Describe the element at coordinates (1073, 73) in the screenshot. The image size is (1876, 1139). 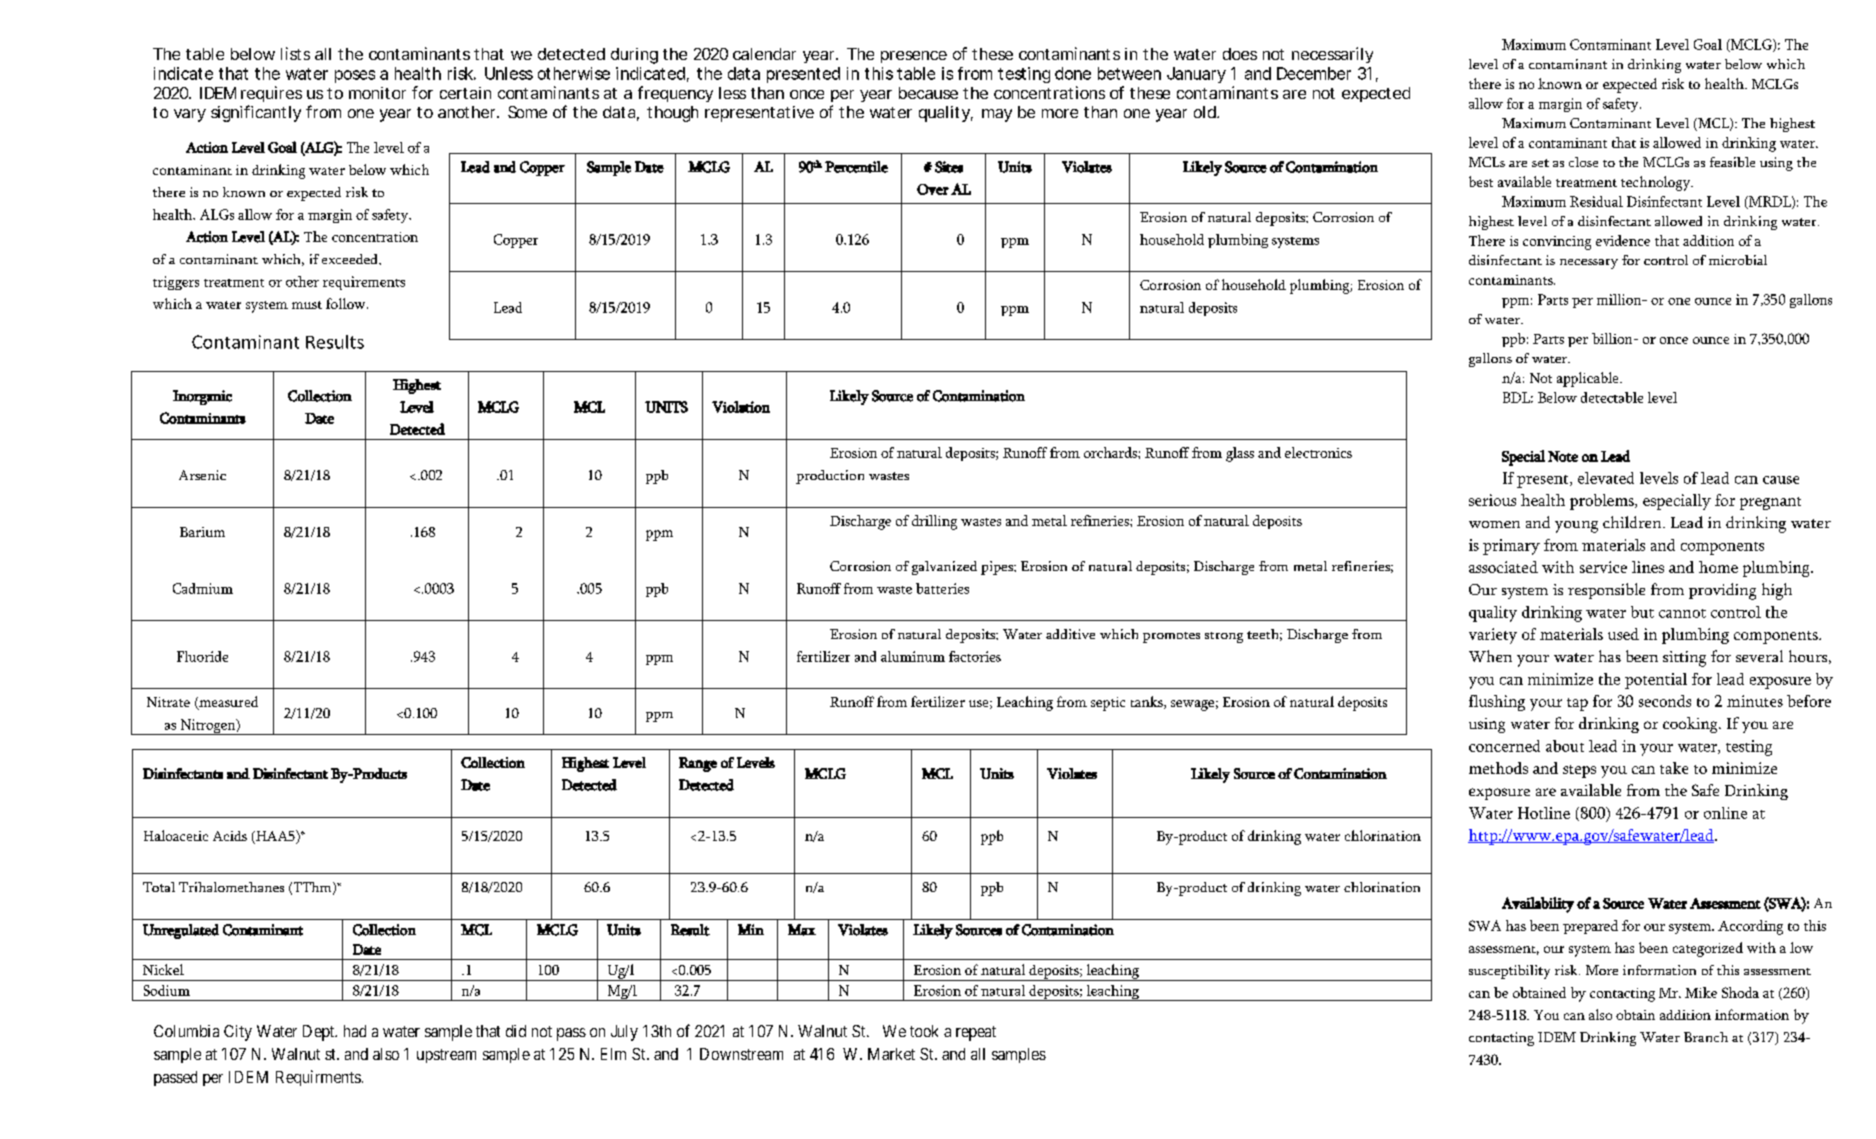
I see `done` at that location.
